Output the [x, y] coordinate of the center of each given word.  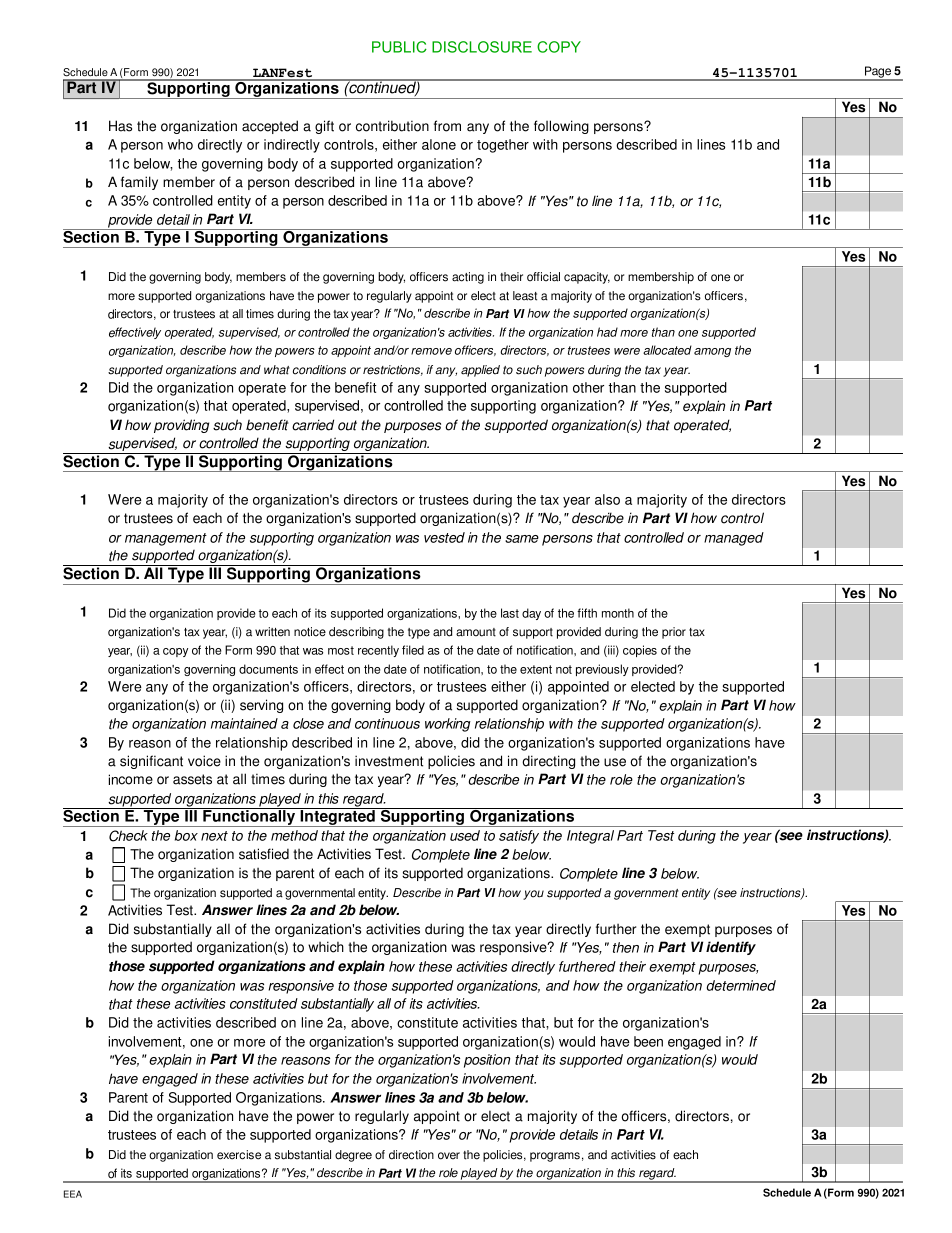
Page [878, 73]
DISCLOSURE [482, 47]
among [712, 352]
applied [480, 371]
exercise [239, 1155]
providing [181, 426]
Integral [590, 837]
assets [192, 779]
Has [120, 126]
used [465, 835]
